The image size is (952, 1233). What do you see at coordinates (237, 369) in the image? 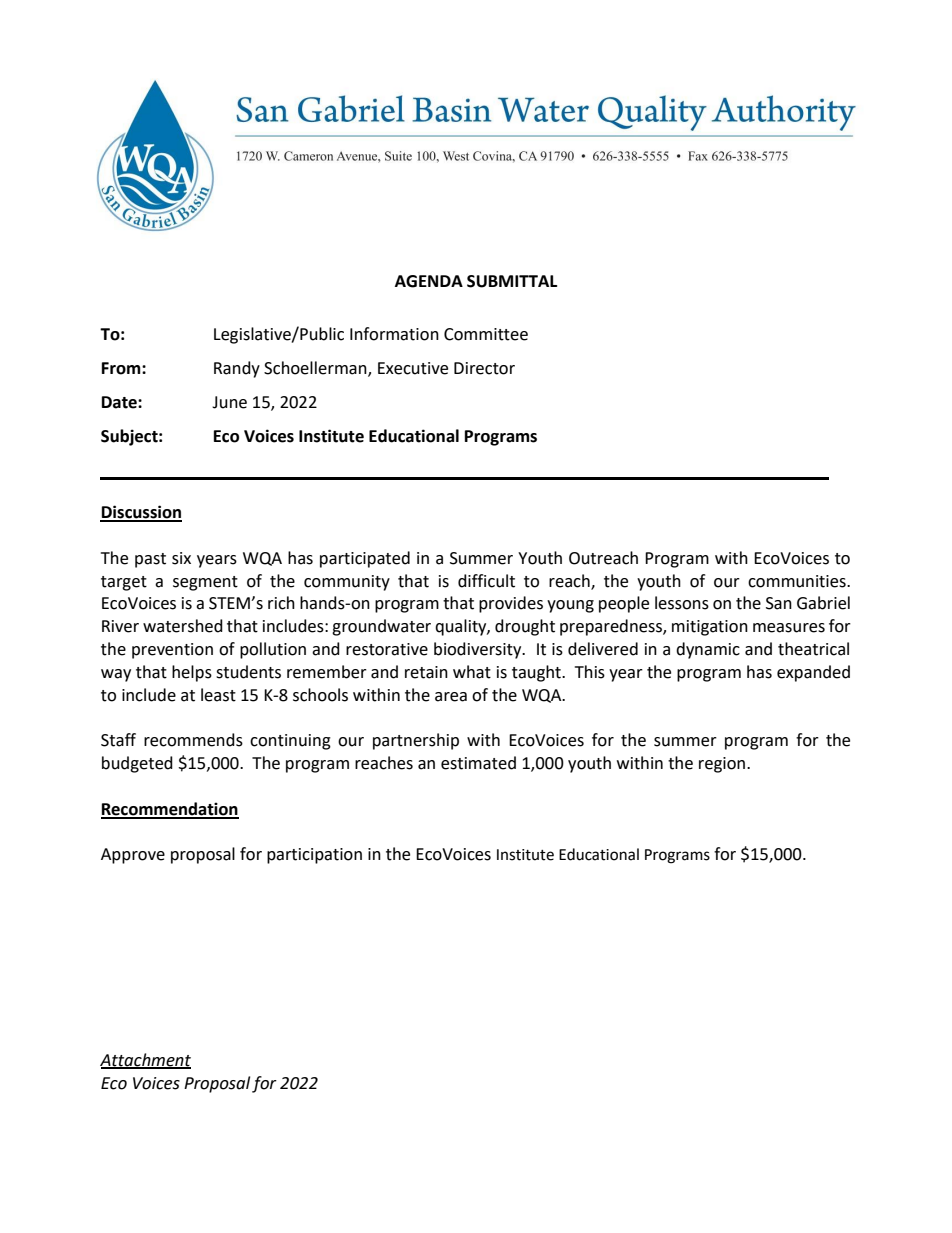
I see `Randy` at bounding box center [237, 369].
